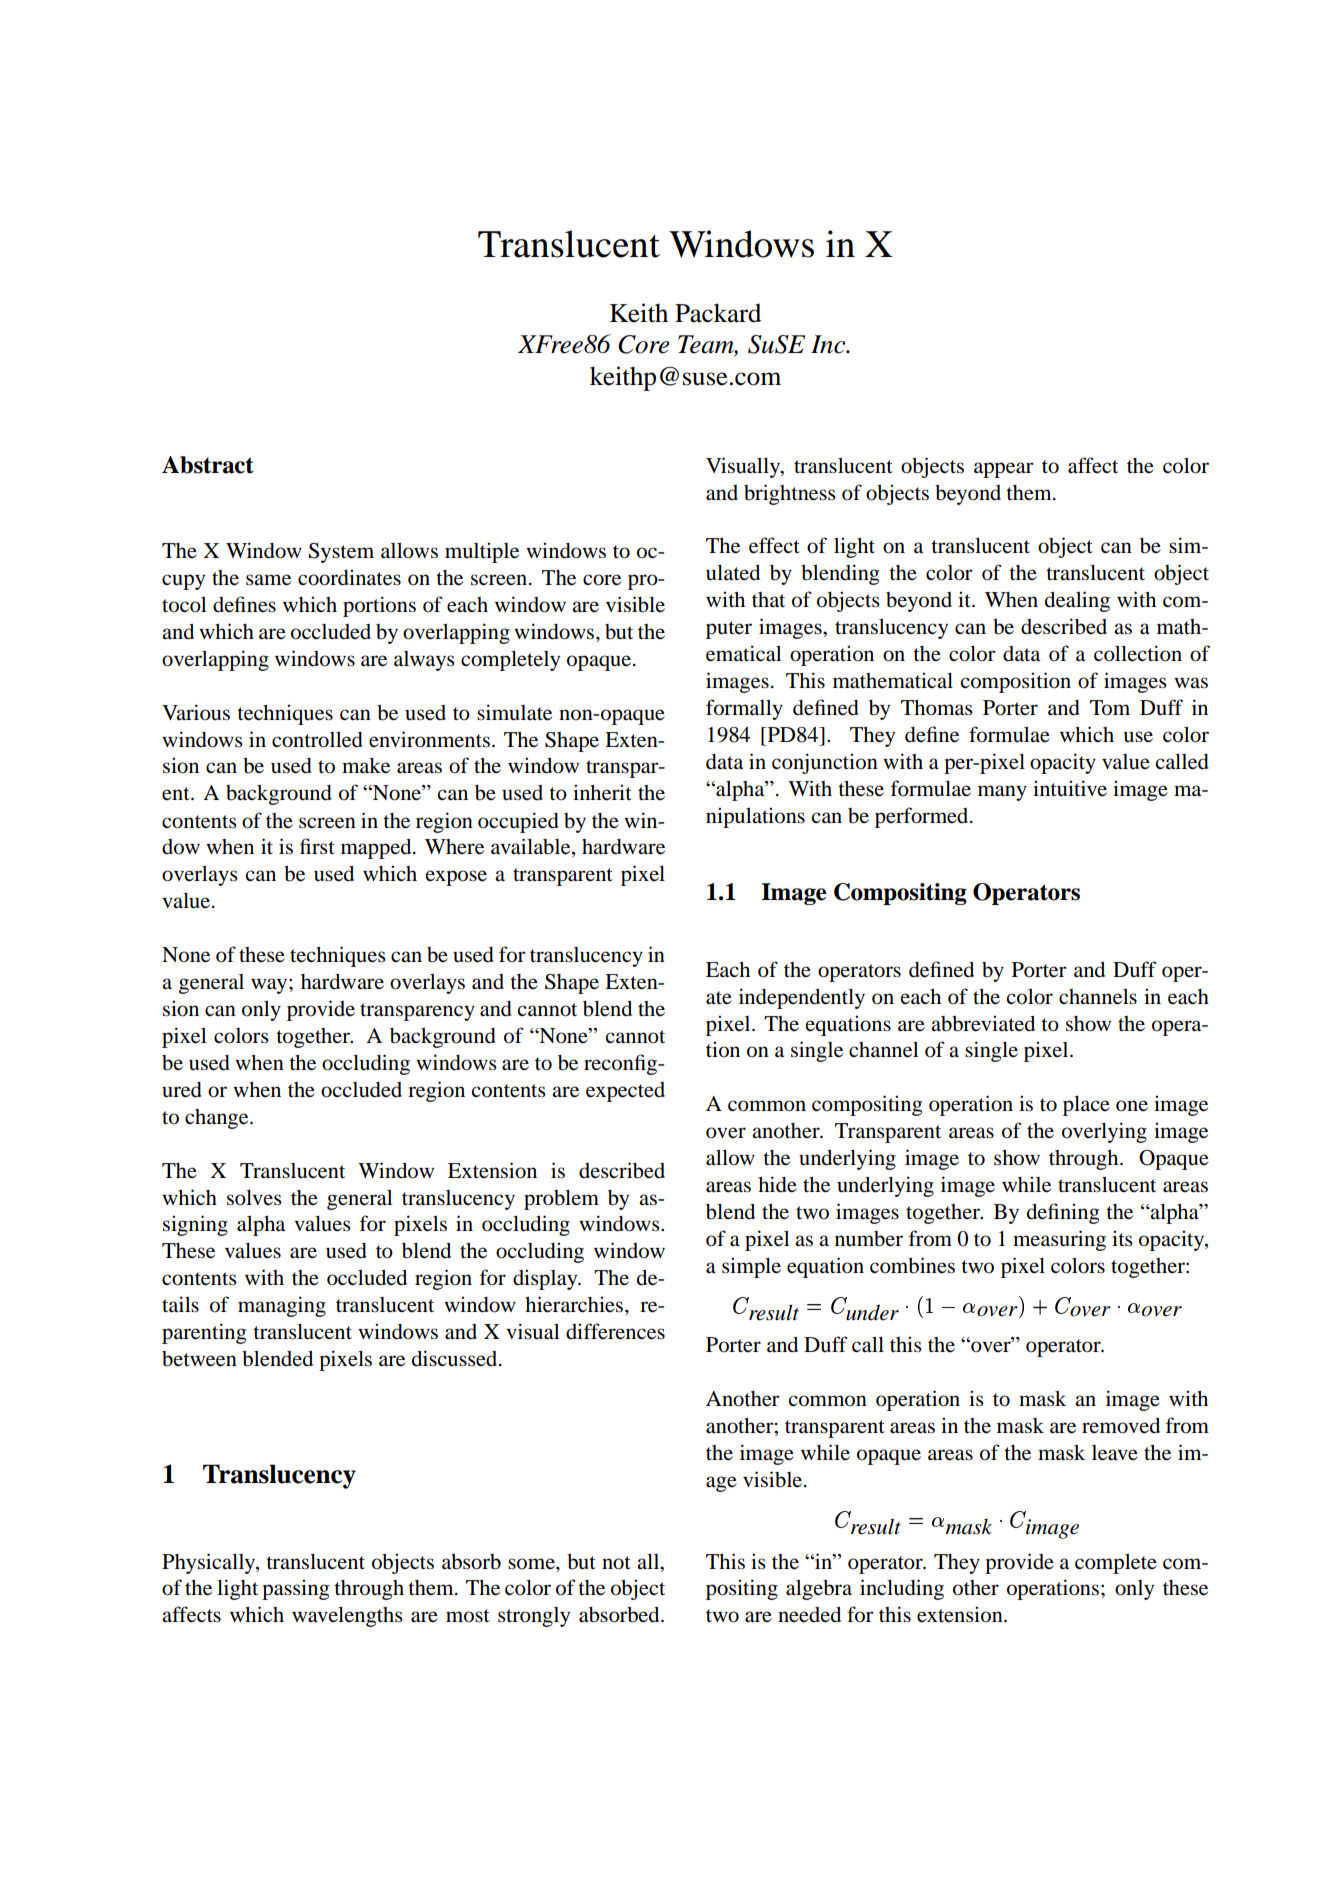 The width and height of the screenshot is (1341, 1897). Describe the element at coordinates (777, 1184) in the screenshot. I see `hide` at that location.
